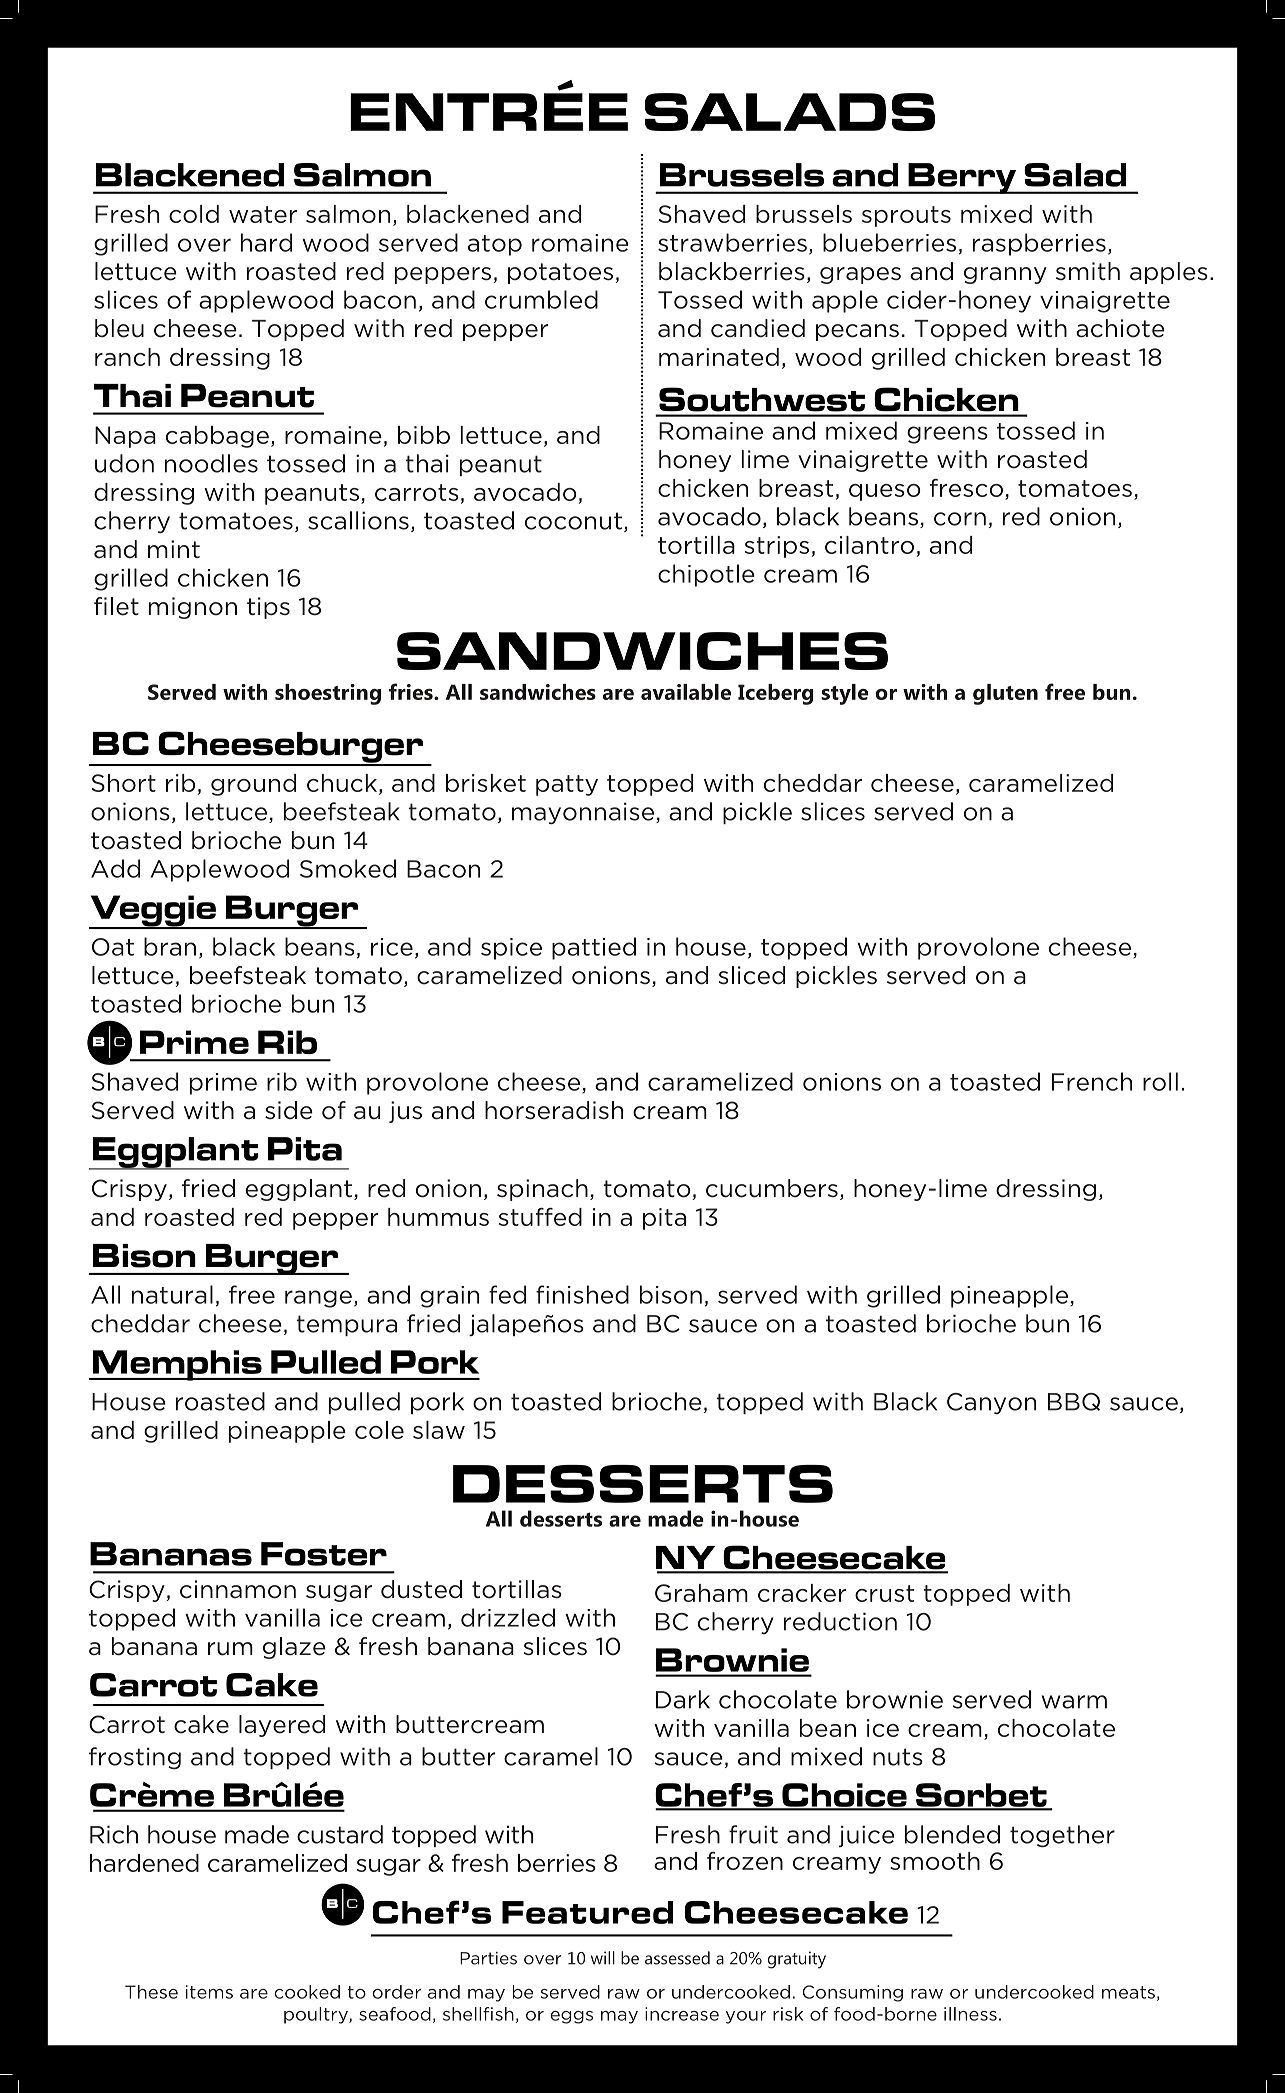 The image size is (1285, 2093). I want to click on BBQ, so click(1074, 1402).
